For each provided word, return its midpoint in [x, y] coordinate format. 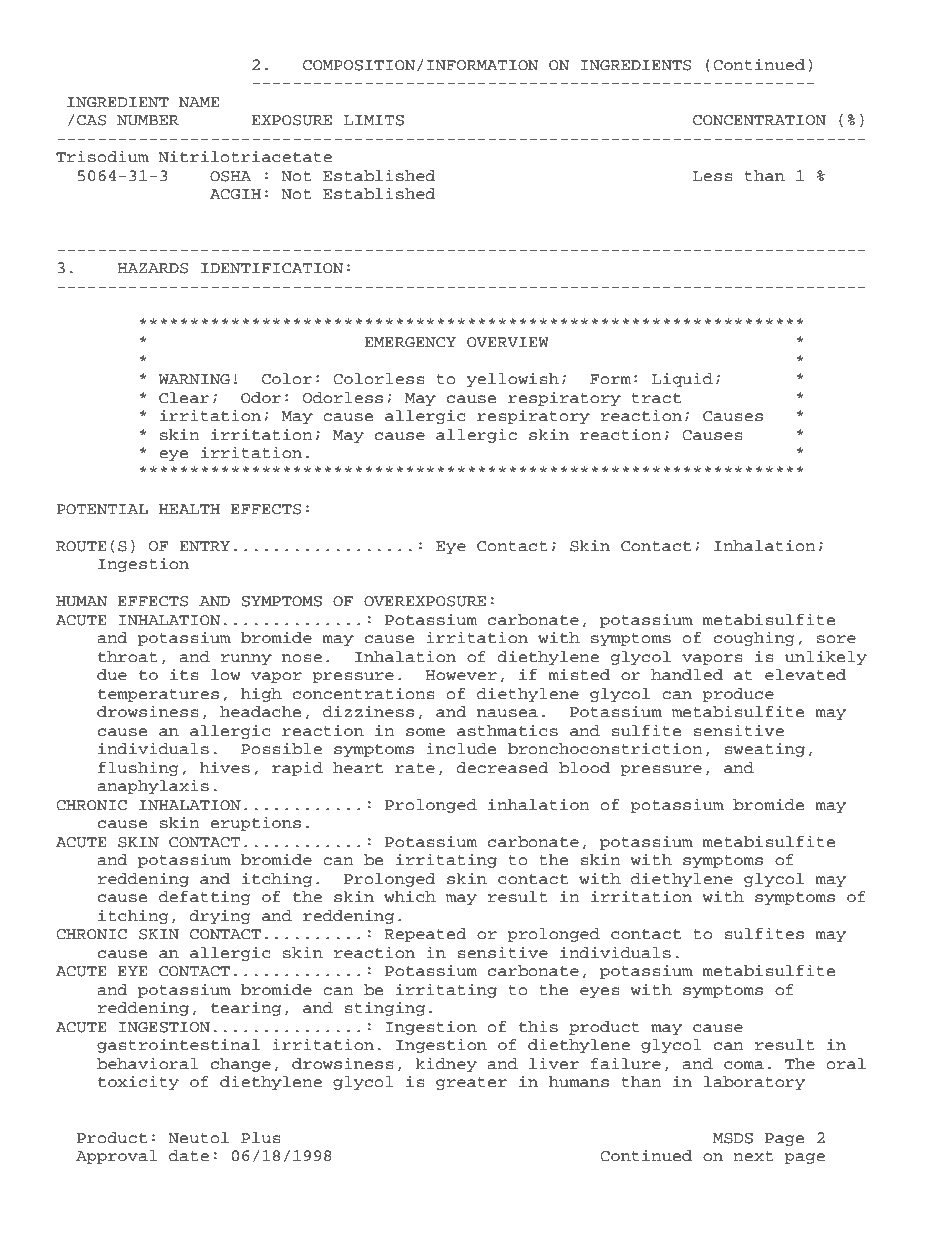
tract [656, 398]
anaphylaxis [153, 786]
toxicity [138, 1082]
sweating [764, 749]
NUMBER [148, 120]
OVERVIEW [508, 342]
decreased [502, 768]
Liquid [682, 379]
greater [471, 1083]
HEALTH [189, 509]
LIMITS [374, 120]
